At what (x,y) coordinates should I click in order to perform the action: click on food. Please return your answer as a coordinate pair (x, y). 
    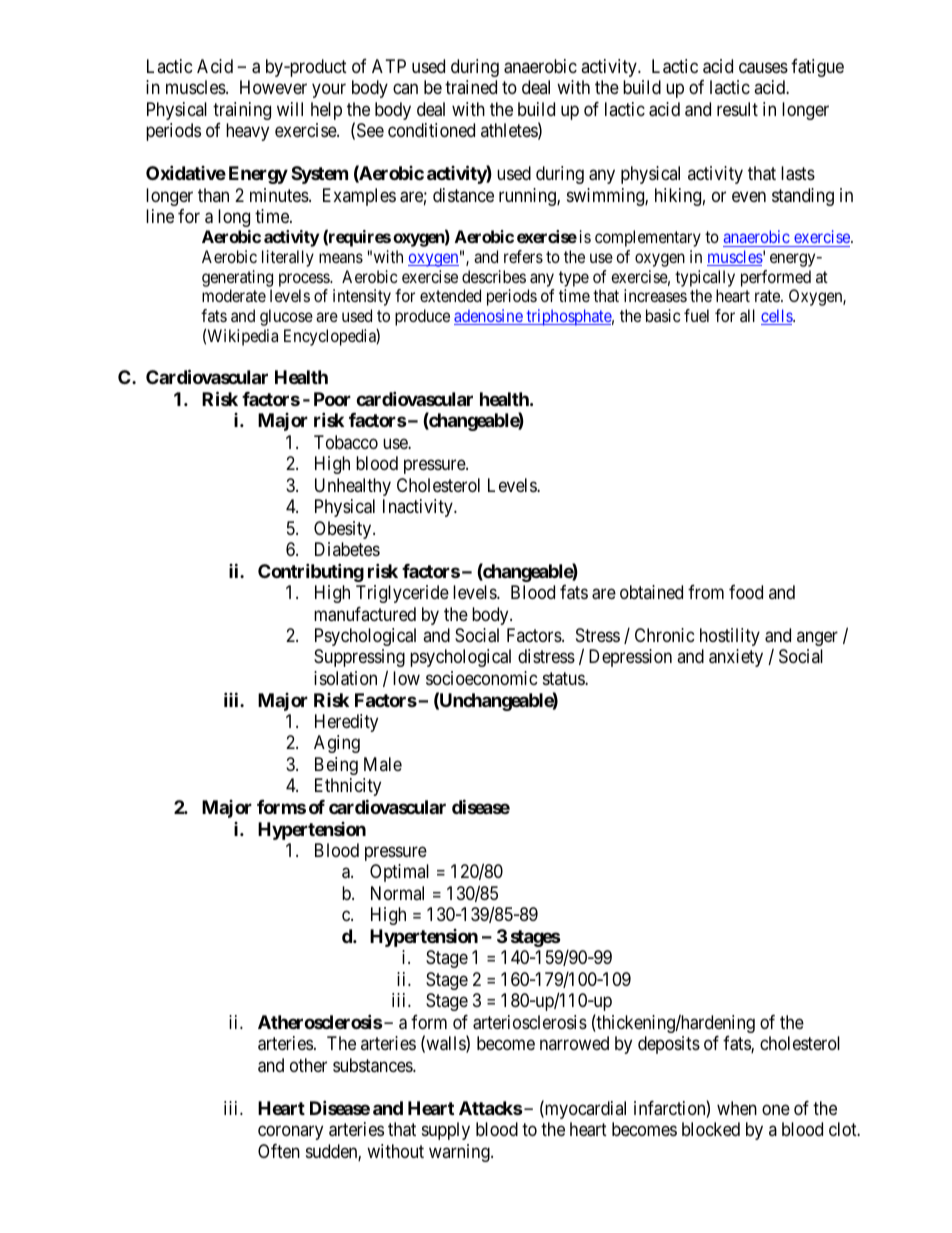
    Looking at the image, I should click on (746, 592).
